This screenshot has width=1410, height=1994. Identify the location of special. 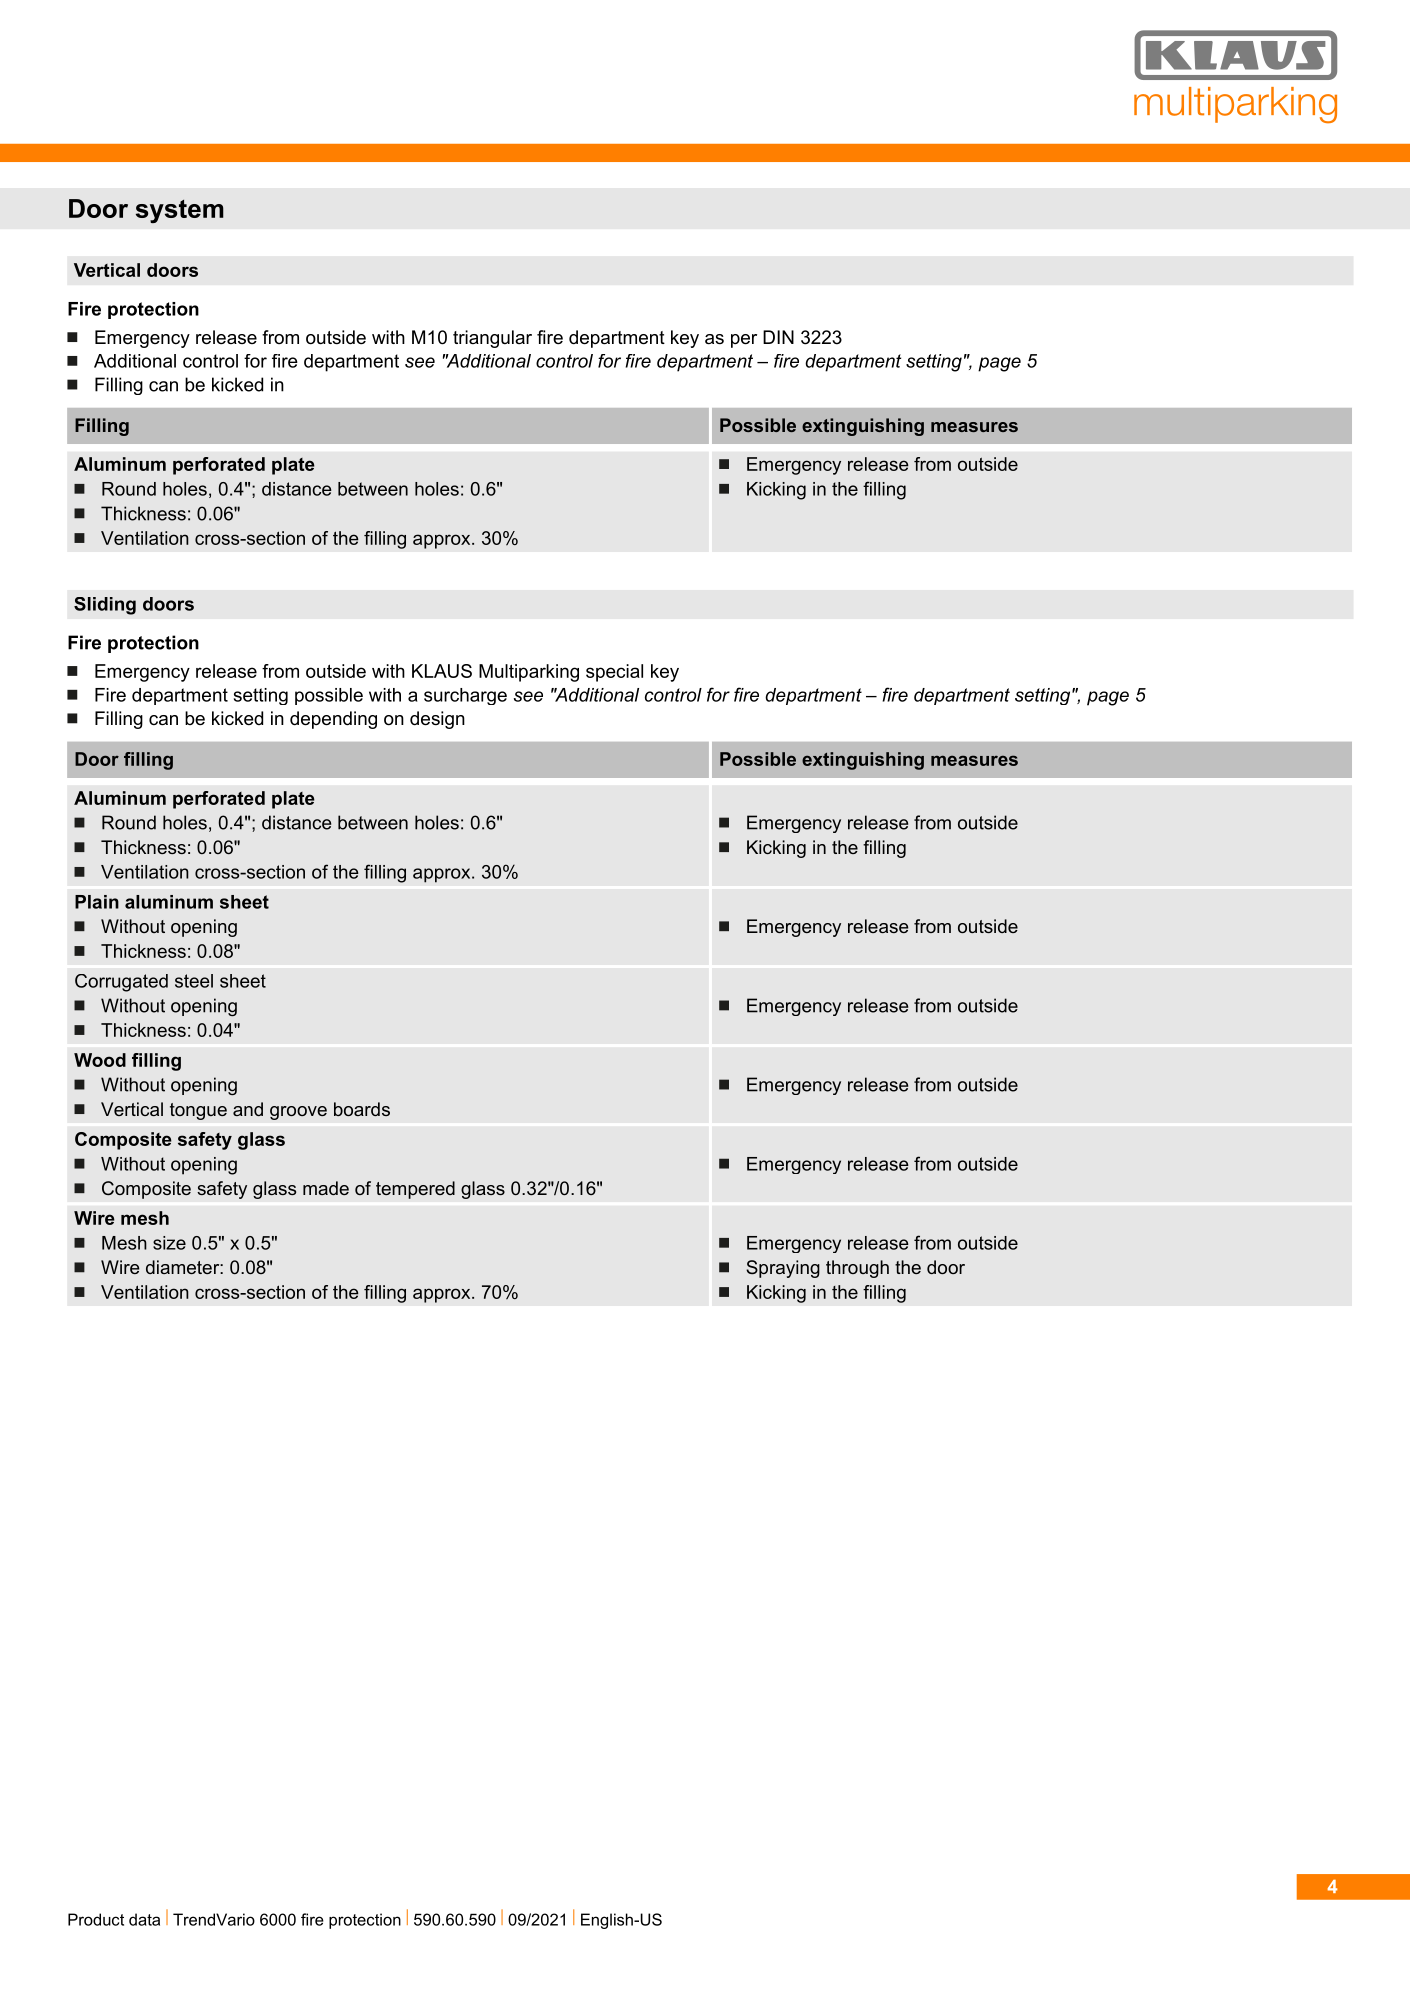
(614, 673).
